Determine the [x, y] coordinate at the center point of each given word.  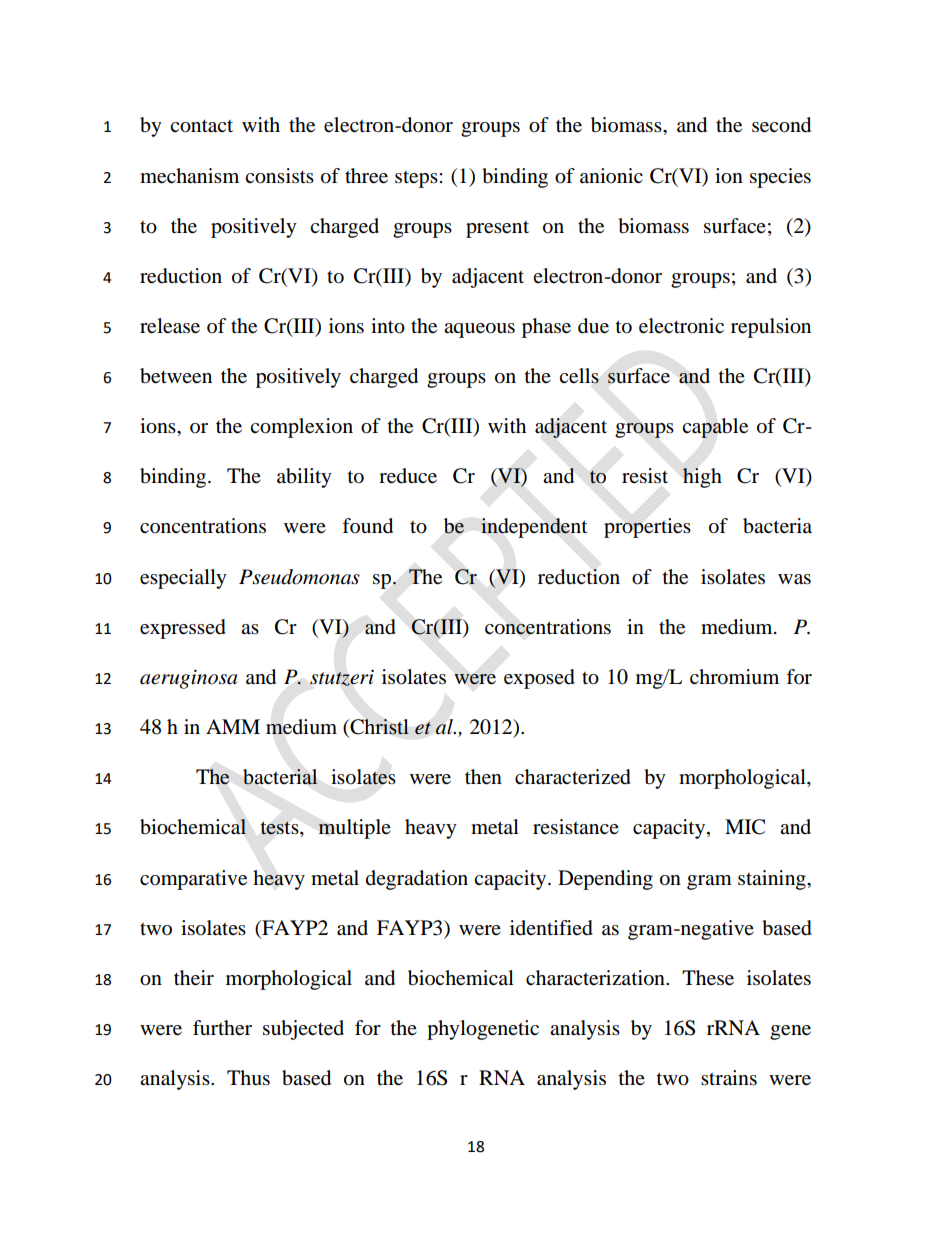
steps [417, 179]
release [170, 326]
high [702, 478]
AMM [233, 726]
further [222, 1028]
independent [534, 528]
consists [279, 176]
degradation [417, 880]
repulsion [771, 328]
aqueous [479, 330]
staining [773, 880]
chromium [734, 677]
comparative [193, 880]
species [780, 178]
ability [304, 478]
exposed [539, 679]
